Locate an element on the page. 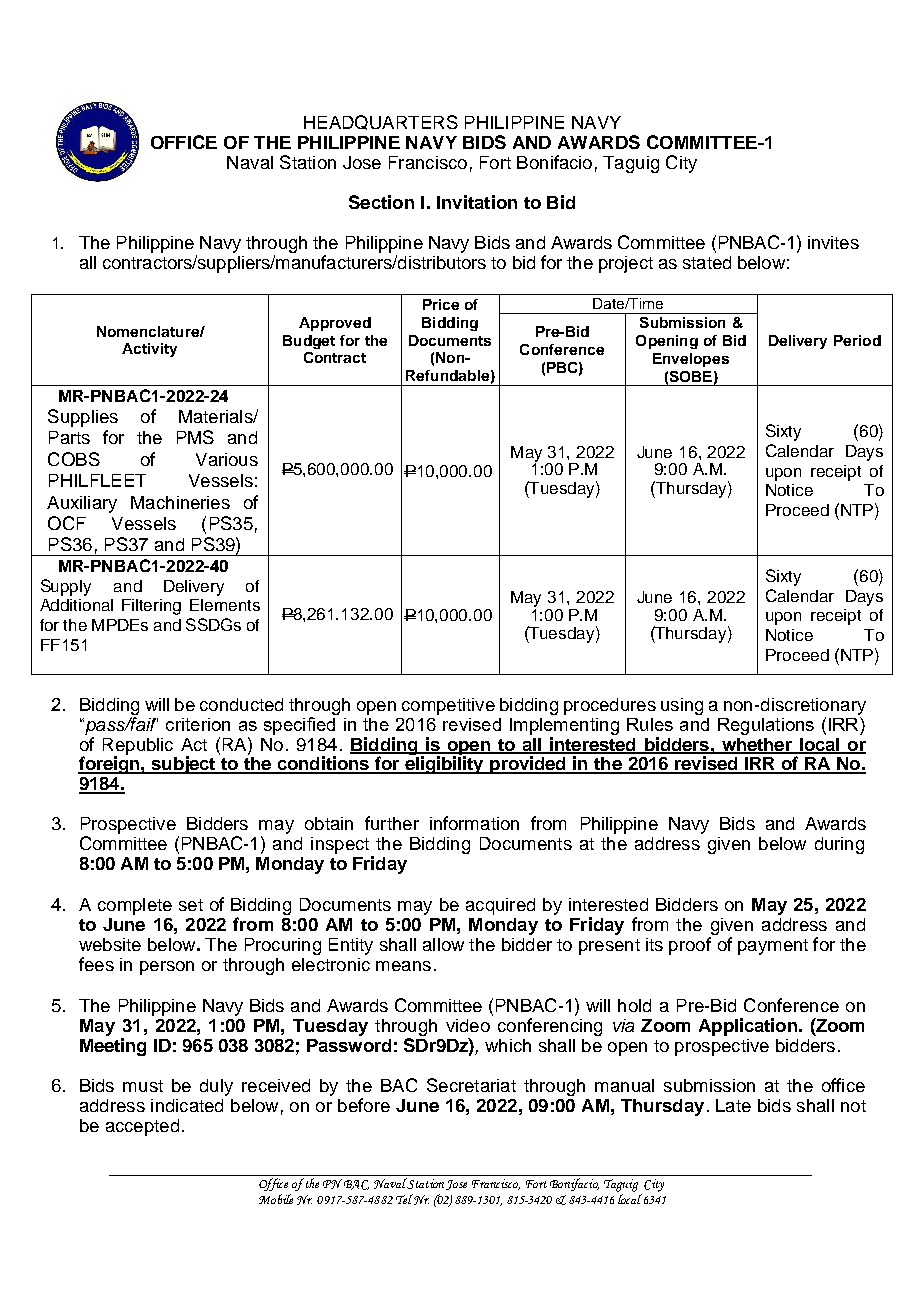 This document has height=1307, width=924. invites is located at coordinates (833, 242).
